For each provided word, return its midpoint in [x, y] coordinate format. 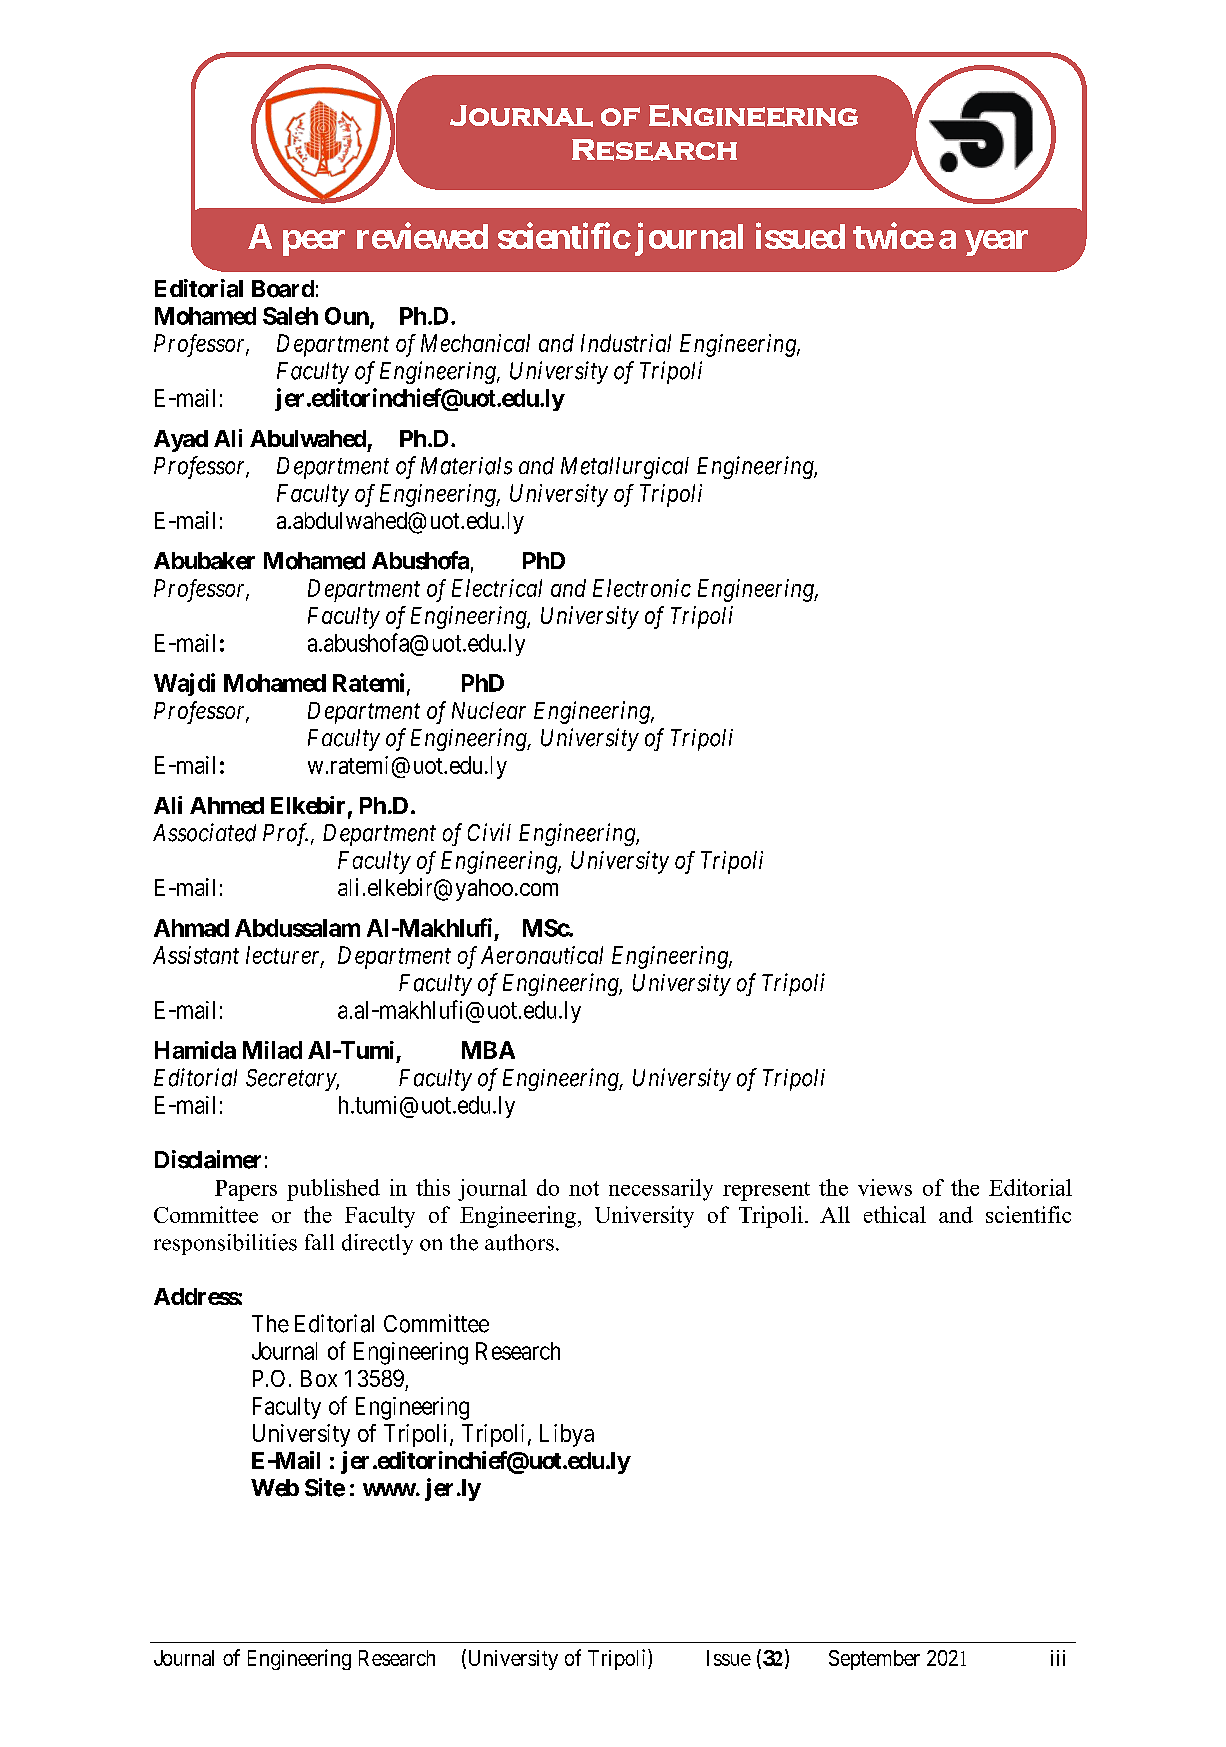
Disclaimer [208, 1159]
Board [283, 289]
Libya [567, 1435]
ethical [895, 1214]
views [885, 1187]
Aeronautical [542, 955]
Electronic [642, 588]
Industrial [626, 343]
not [584, 1188]
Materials [466, 466]
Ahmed [227, 805]
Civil [489, 832]
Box [319, 1378]
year [996, 243]
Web [275, 1488]
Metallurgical [625, 468]
